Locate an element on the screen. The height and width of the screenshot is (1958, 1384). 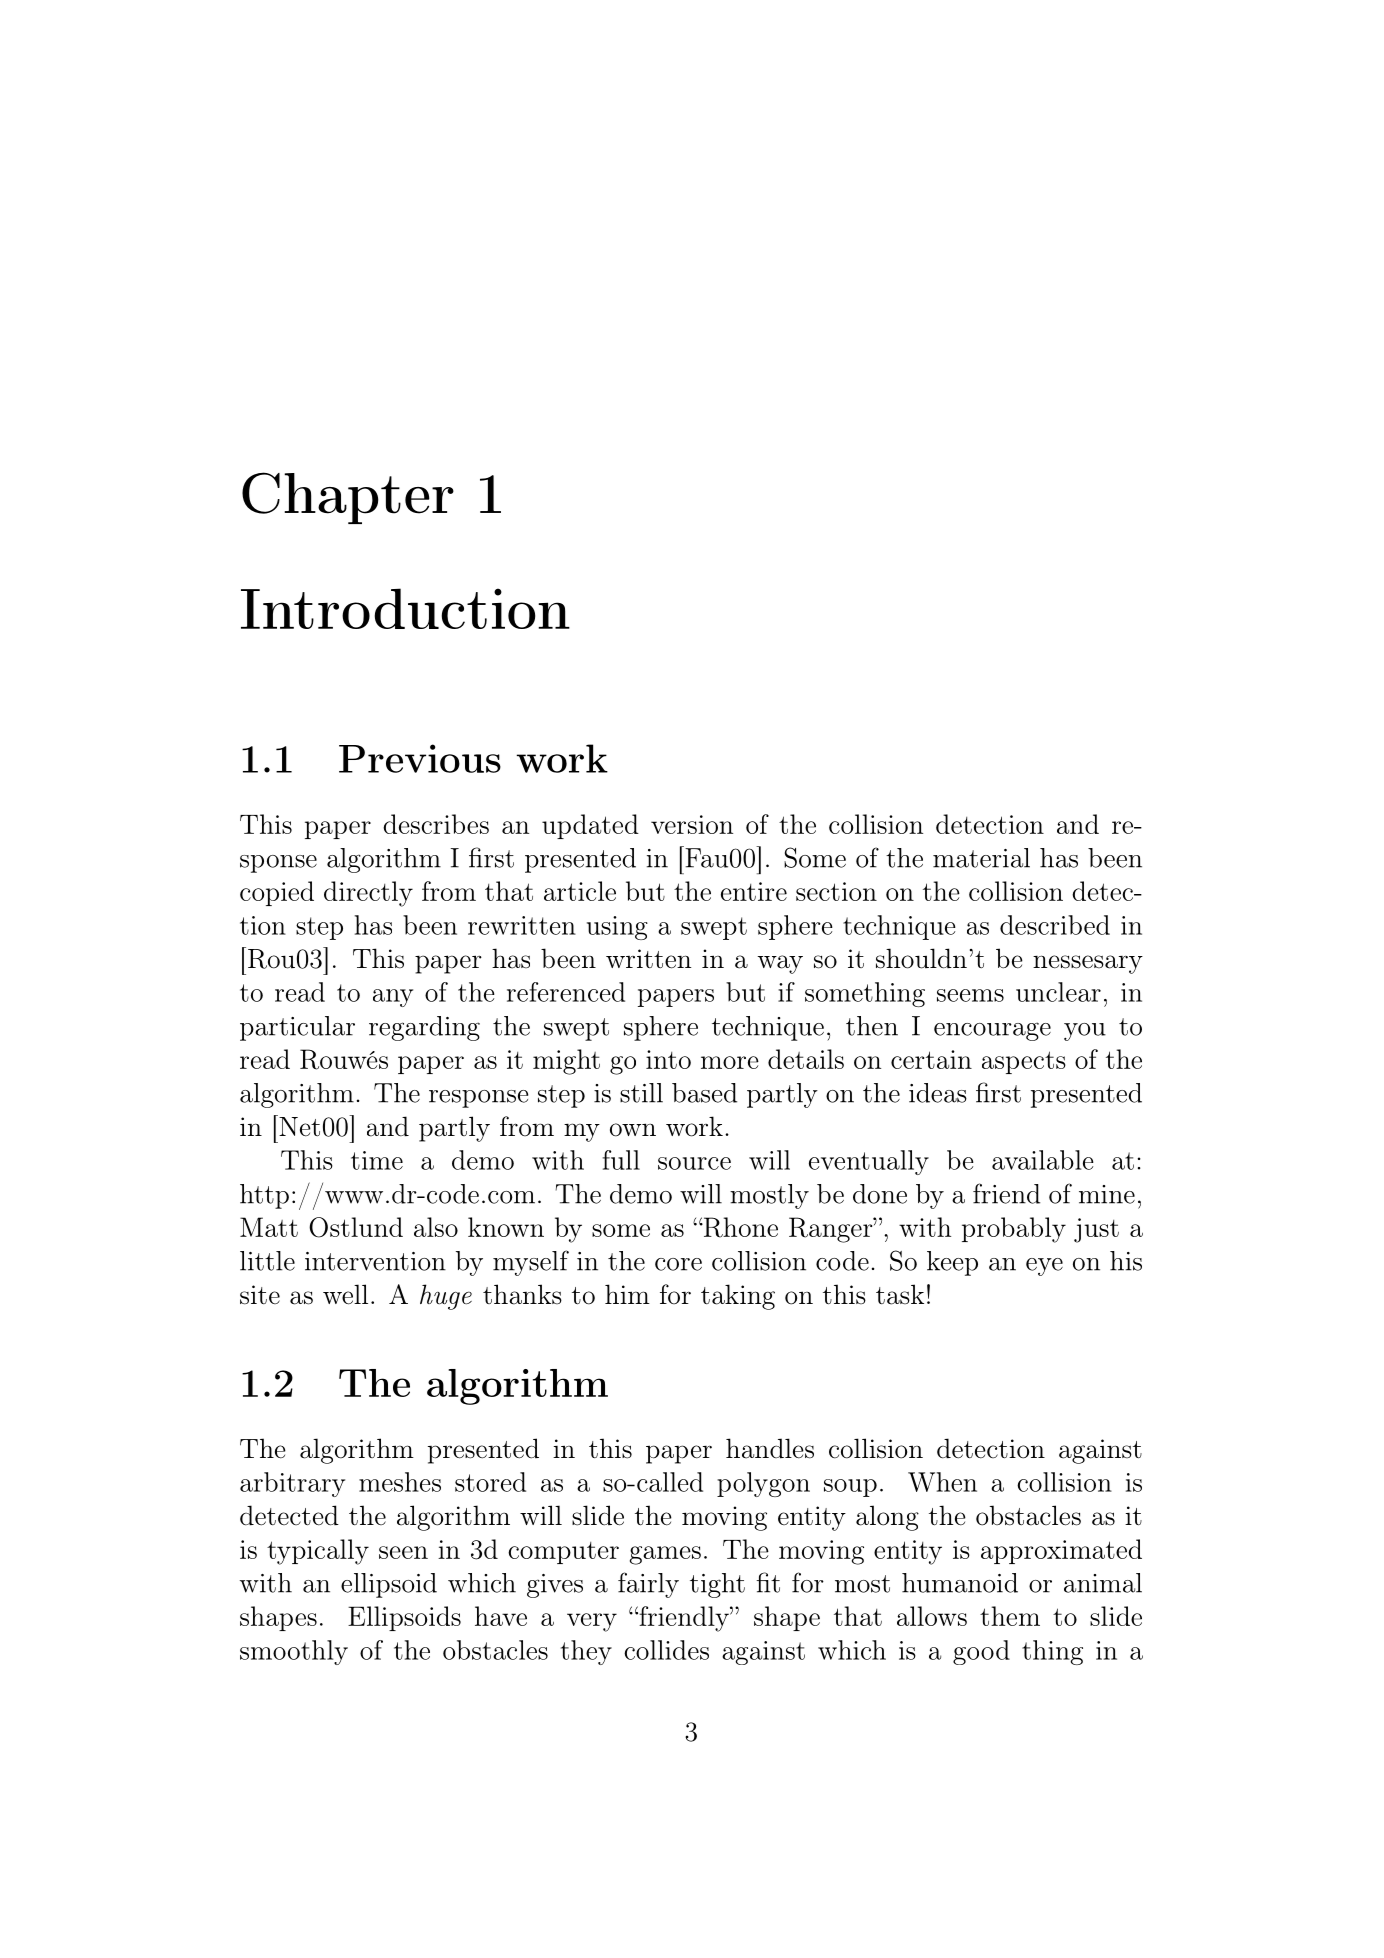
regarding is located at coordinates (424, 1028).
